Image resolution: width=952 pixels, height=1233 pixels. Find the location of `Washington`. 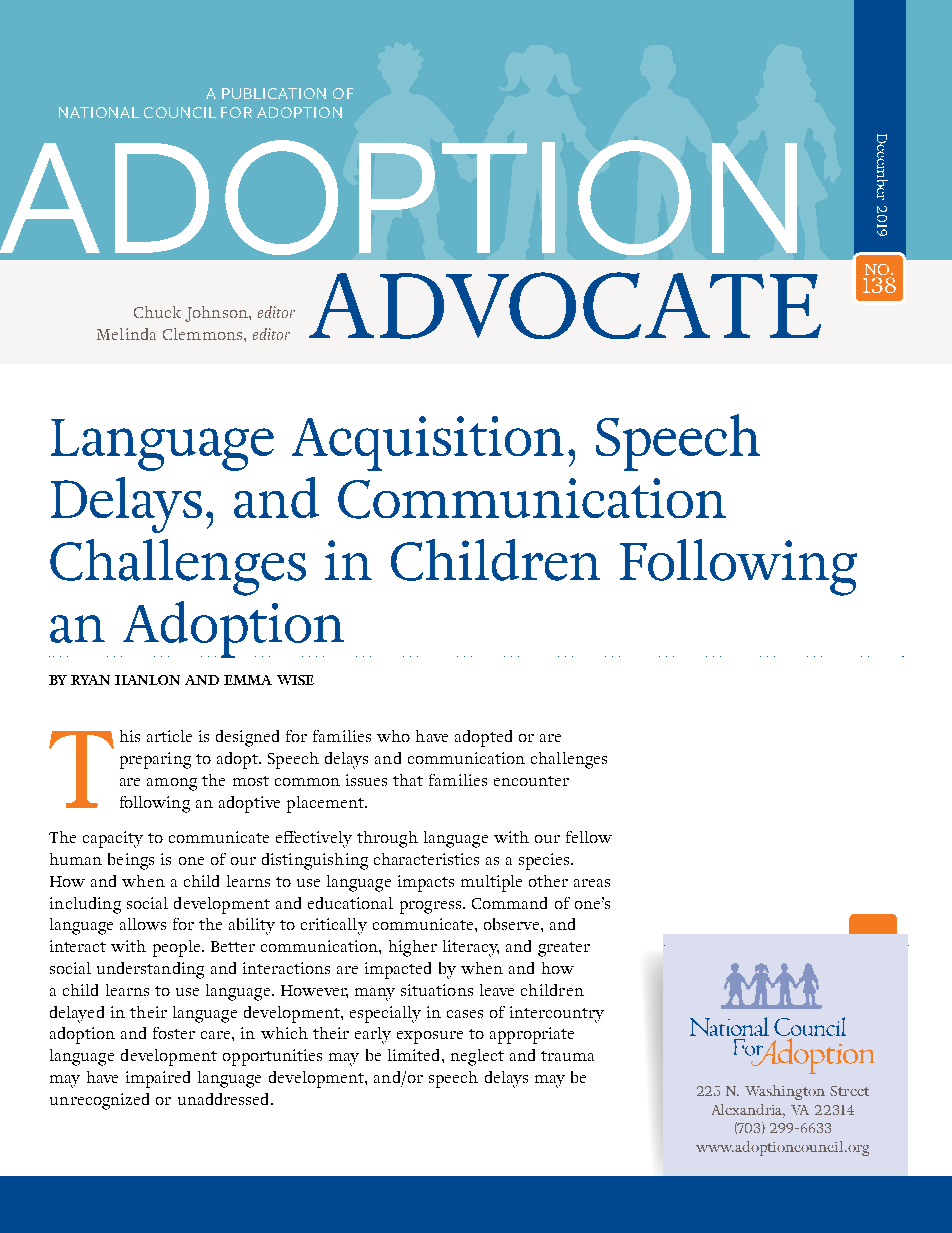

Washington is located at coordinates (785, 1092).
